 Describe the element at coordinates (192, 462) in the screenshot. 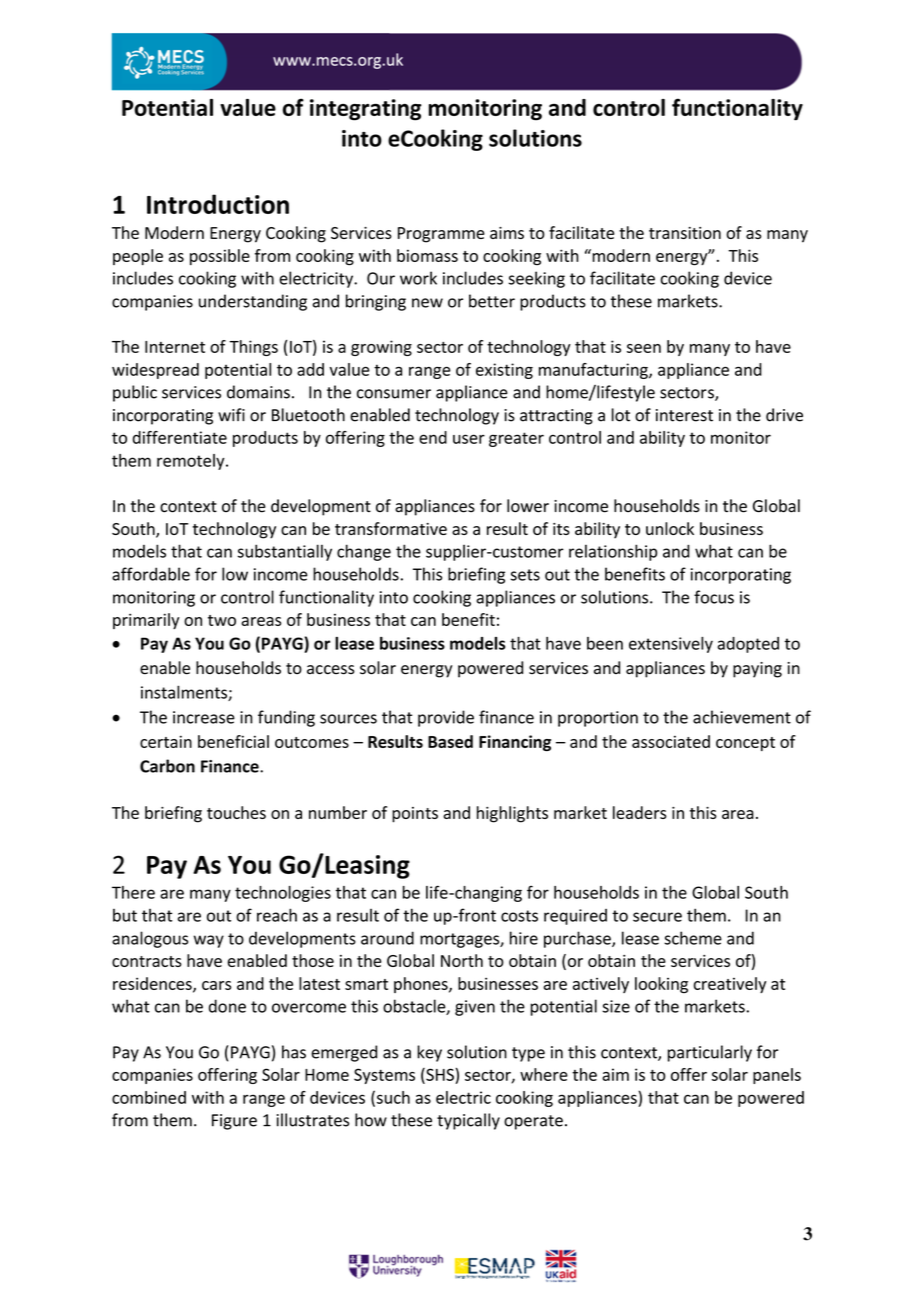

I see `remotely` at that location.
